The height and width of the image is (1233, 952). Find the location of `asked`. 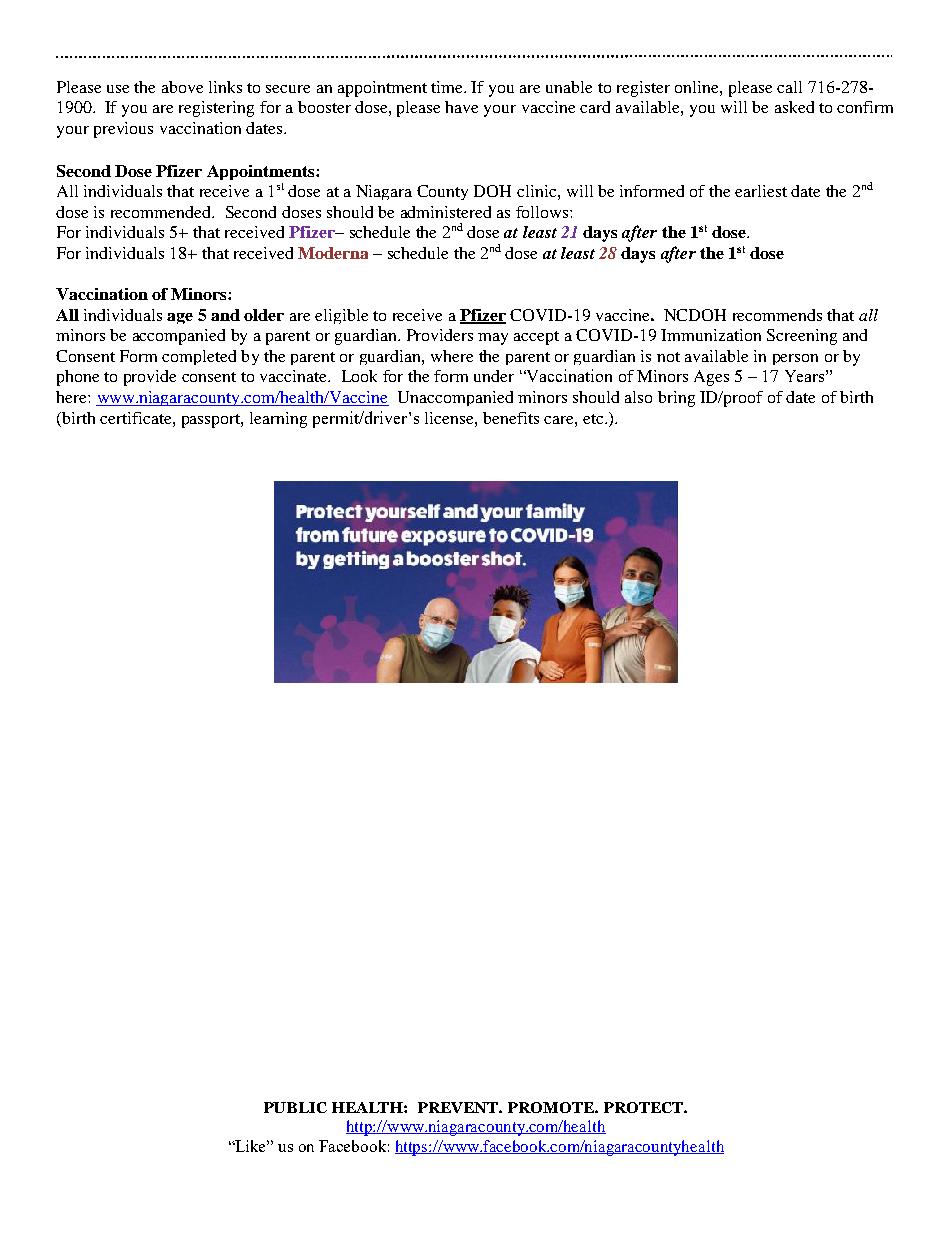

asked is located at coordinates (794, 107).
